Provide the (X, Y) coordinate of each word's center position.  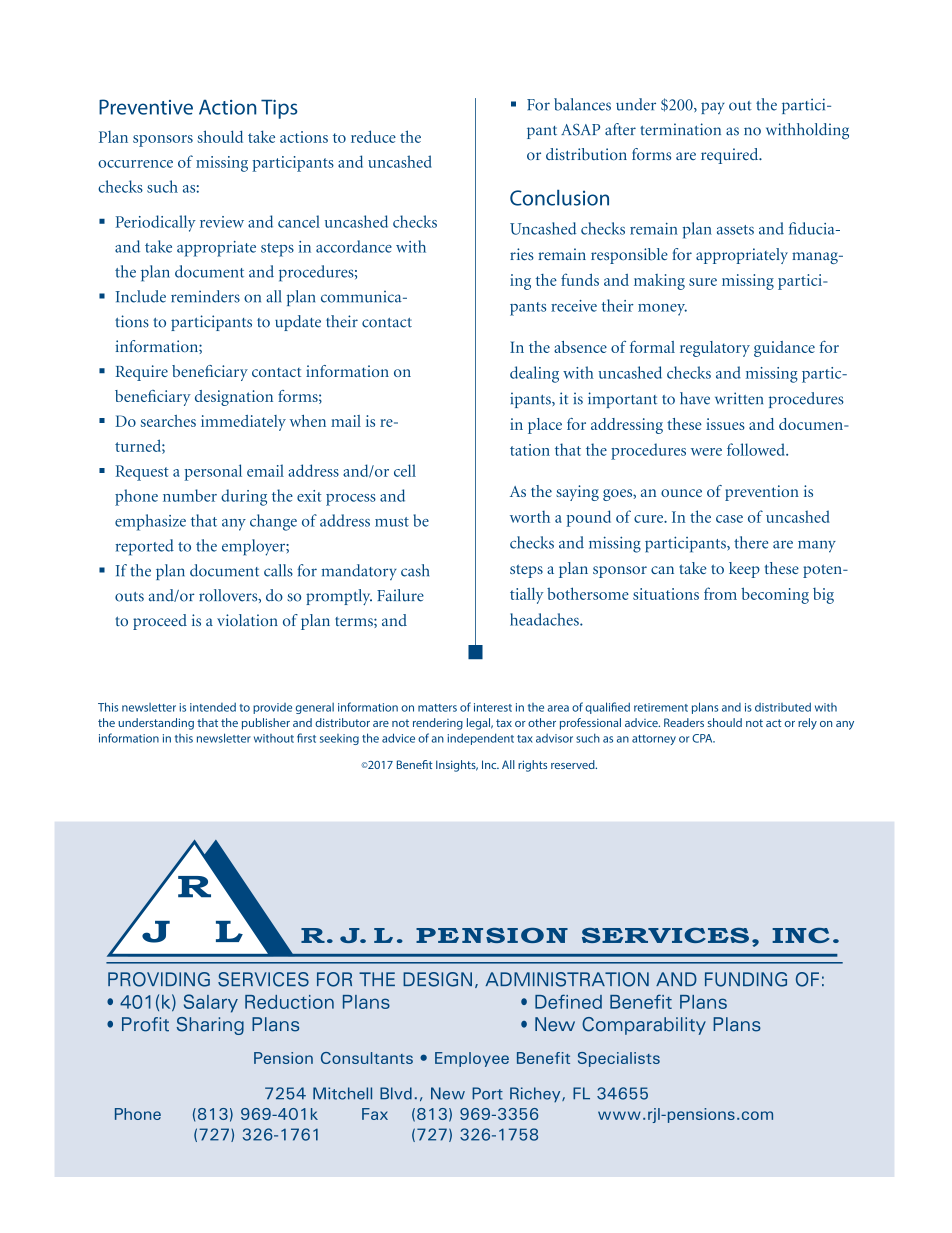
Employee (472, 1059)
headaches (545, 619)
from (720, 593)
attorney (654, 740)
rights (532, 766)
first (306, 738)
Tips (279, 109)
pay (713, 108)
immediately (243, 423)
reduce (373, 136)
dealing (534, 374)
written (739, 398)
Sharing (210, 1026)
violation (247, 620)
